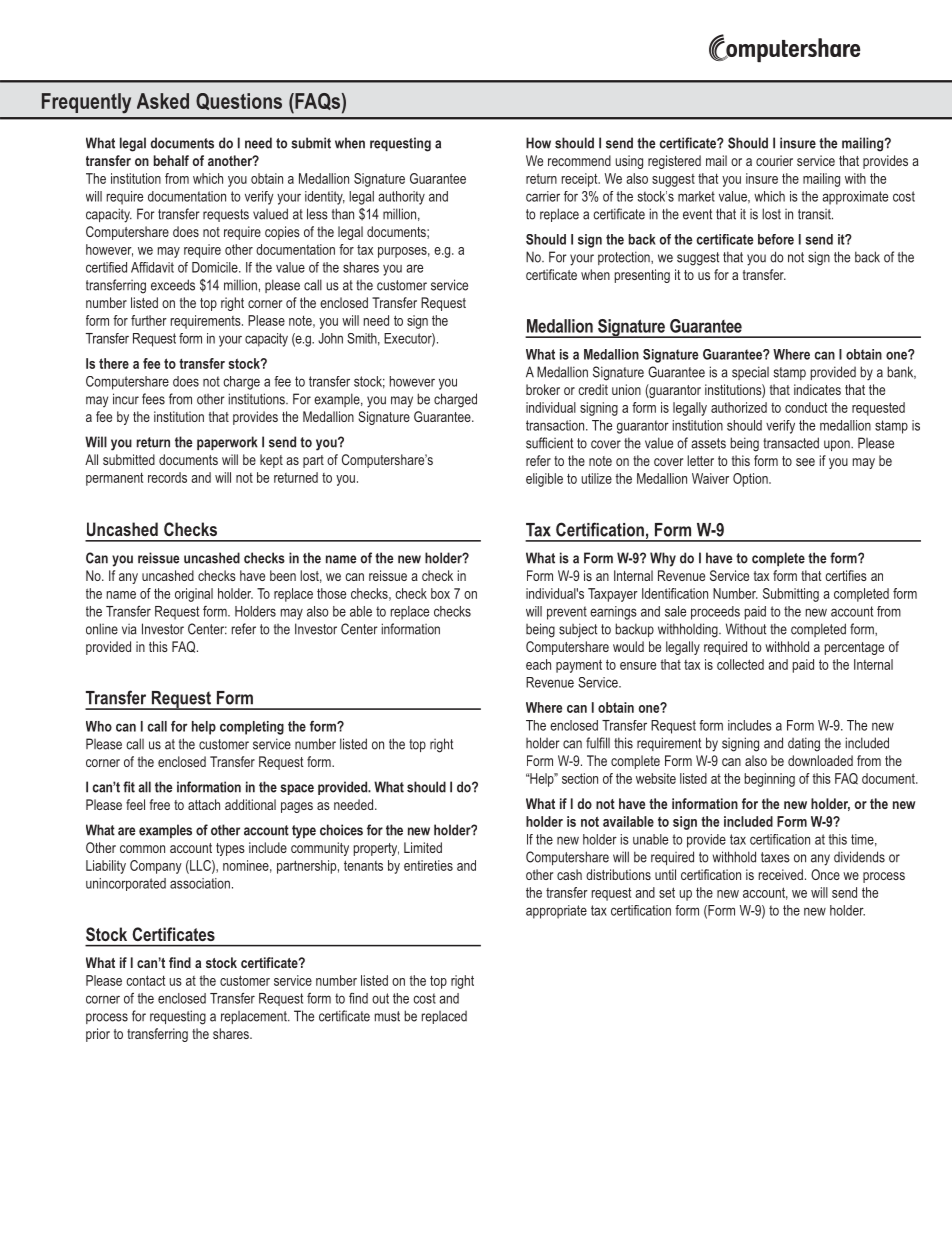  Describe the element at coordinates (163, 101) in the document. I see `Asked` at that location.
